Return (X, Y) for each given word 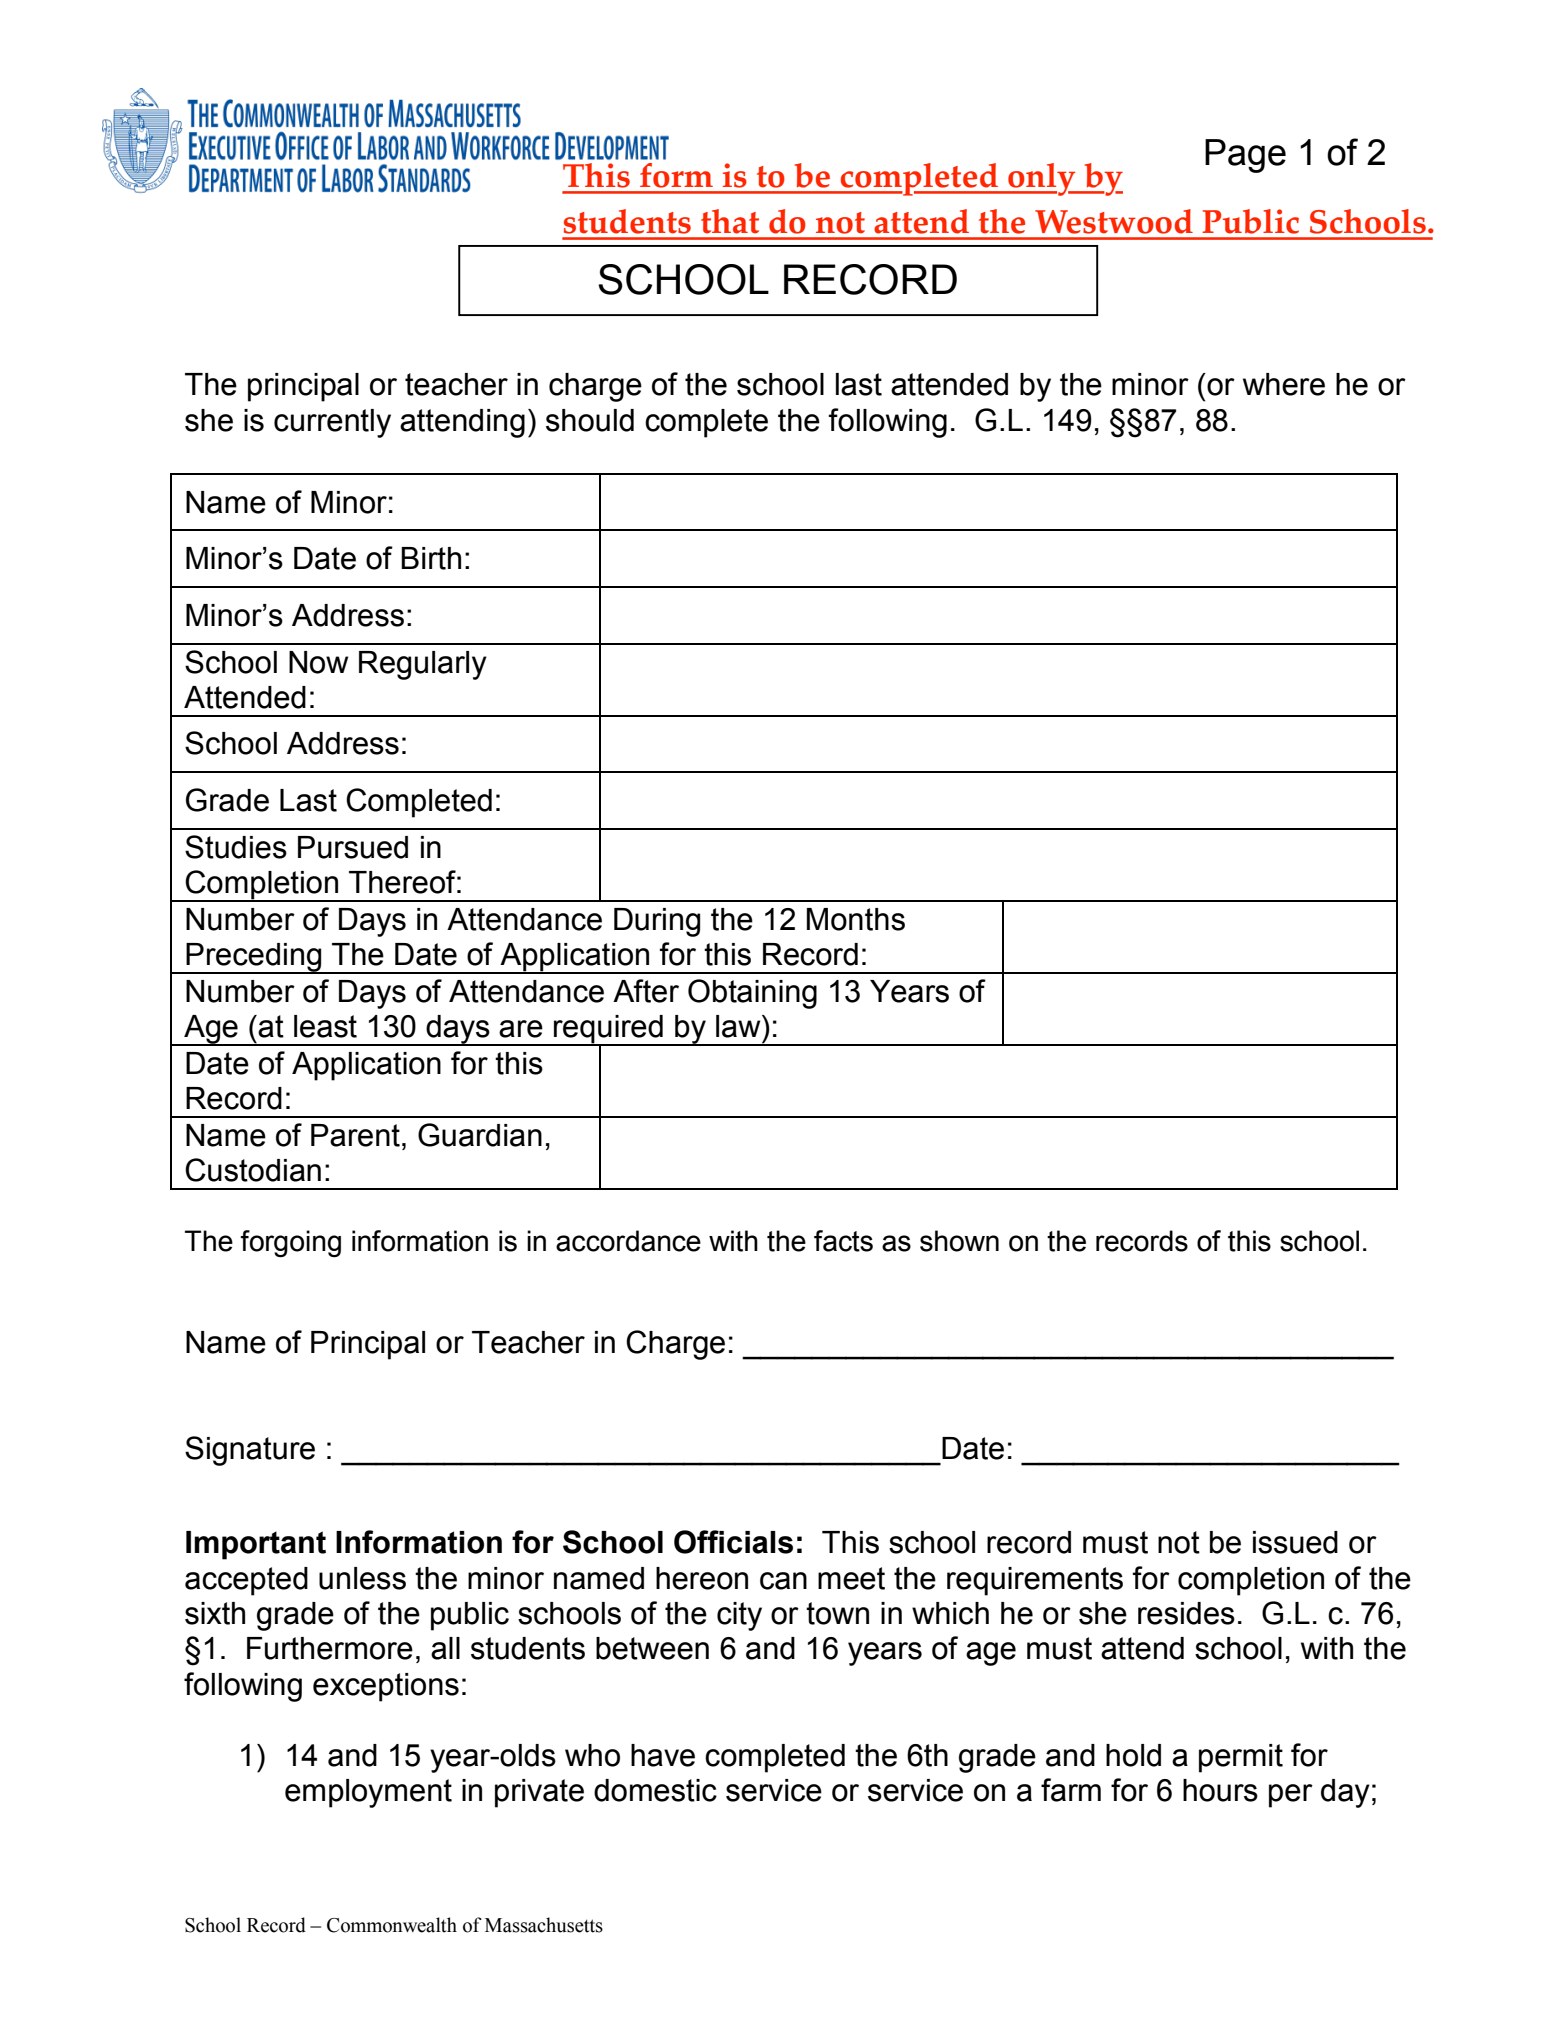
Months (856, 919)
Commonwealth (392, 1925)
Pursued (353, 847)
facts (843, 1241)
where (1284, 384)
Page (1245, 156)
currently (332, 423)
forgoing (290, 1244)
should (590, 420)
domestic (655, 1790)
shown (959, 1241)
